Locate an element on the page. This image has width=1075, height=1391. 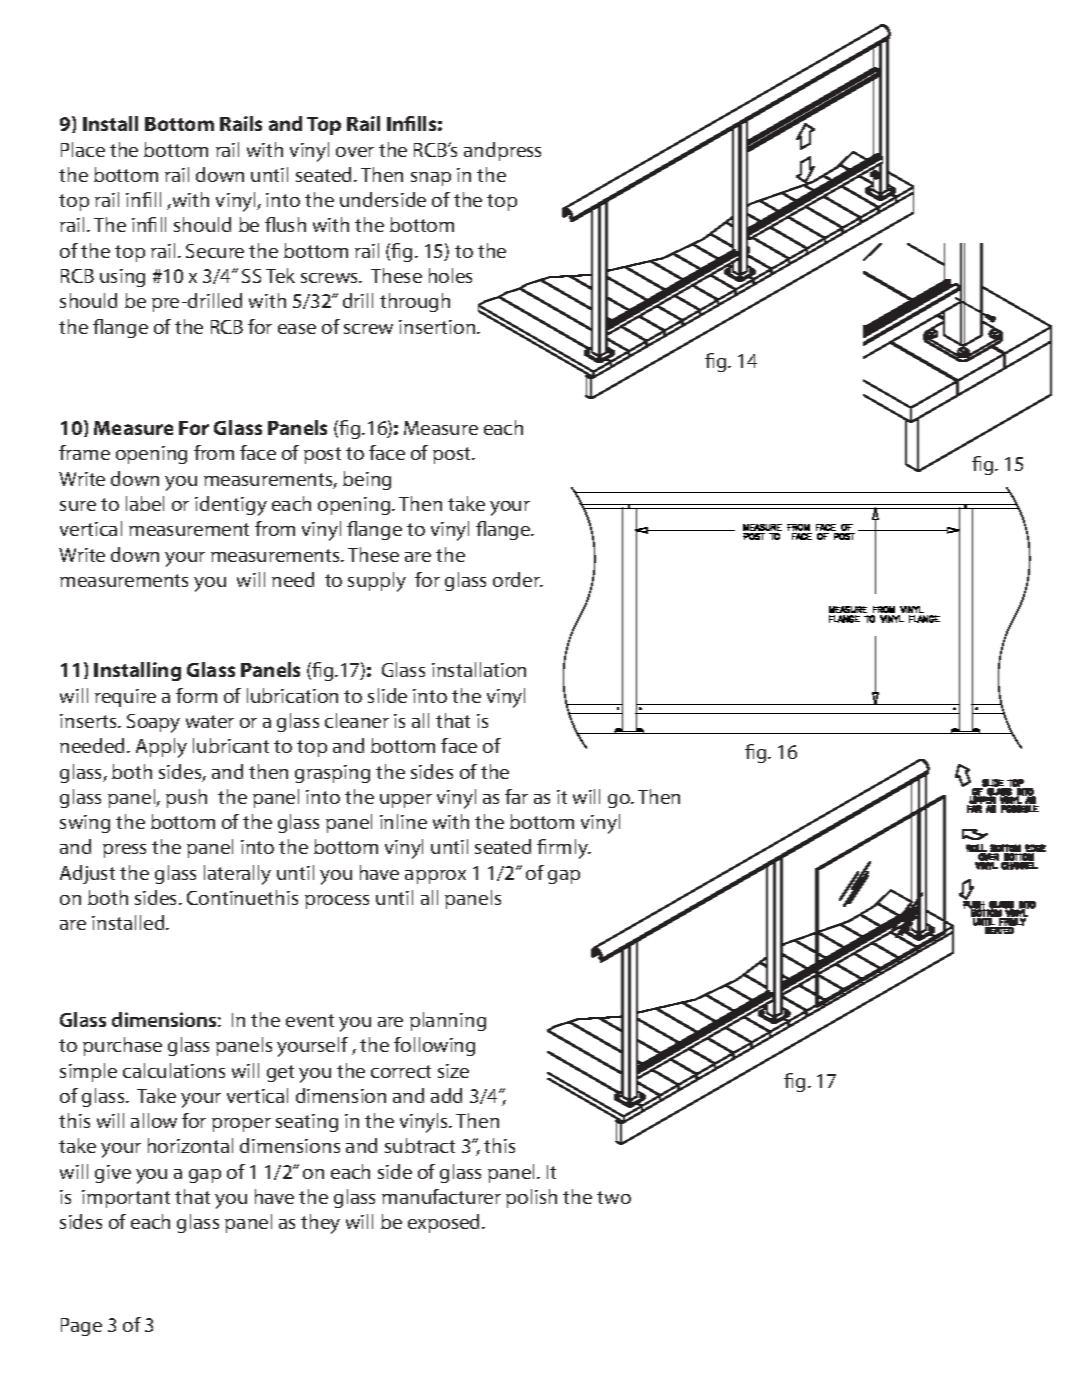
far is located at coordinates (516, 796).
